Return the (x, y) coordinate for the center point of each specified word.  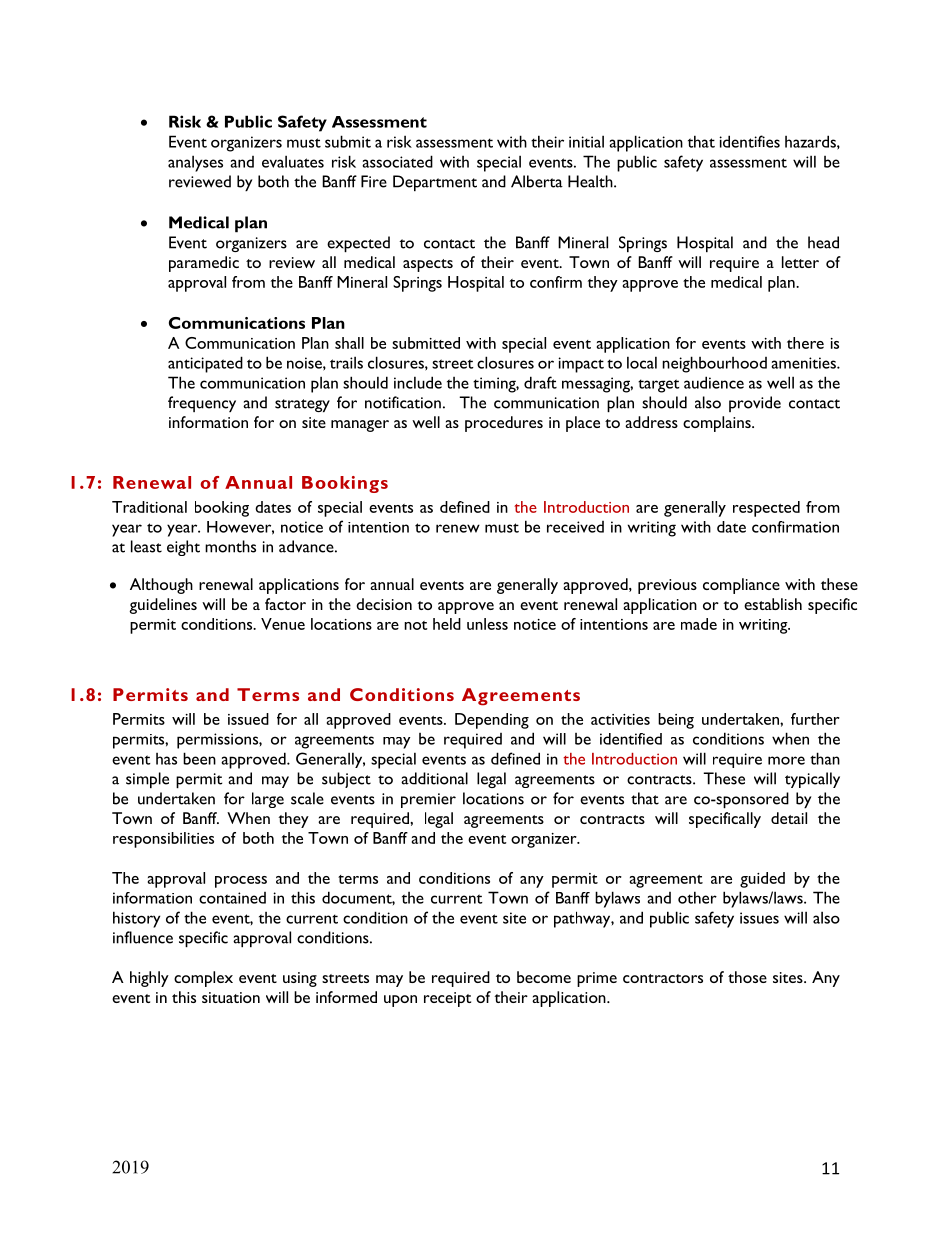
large (268, 800)
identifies (749, 141)
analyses (195, 163)
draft (540, 382)
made (699, 624)
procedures (504, 424)
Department (435, 183)
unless (487, 624)
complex (203, 979)
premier (428, 800)
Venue (283, 624)
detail (789, 818)
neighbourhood (714, 364)
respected (766, 509)
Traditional (149, 507)
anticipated (205, 364)
